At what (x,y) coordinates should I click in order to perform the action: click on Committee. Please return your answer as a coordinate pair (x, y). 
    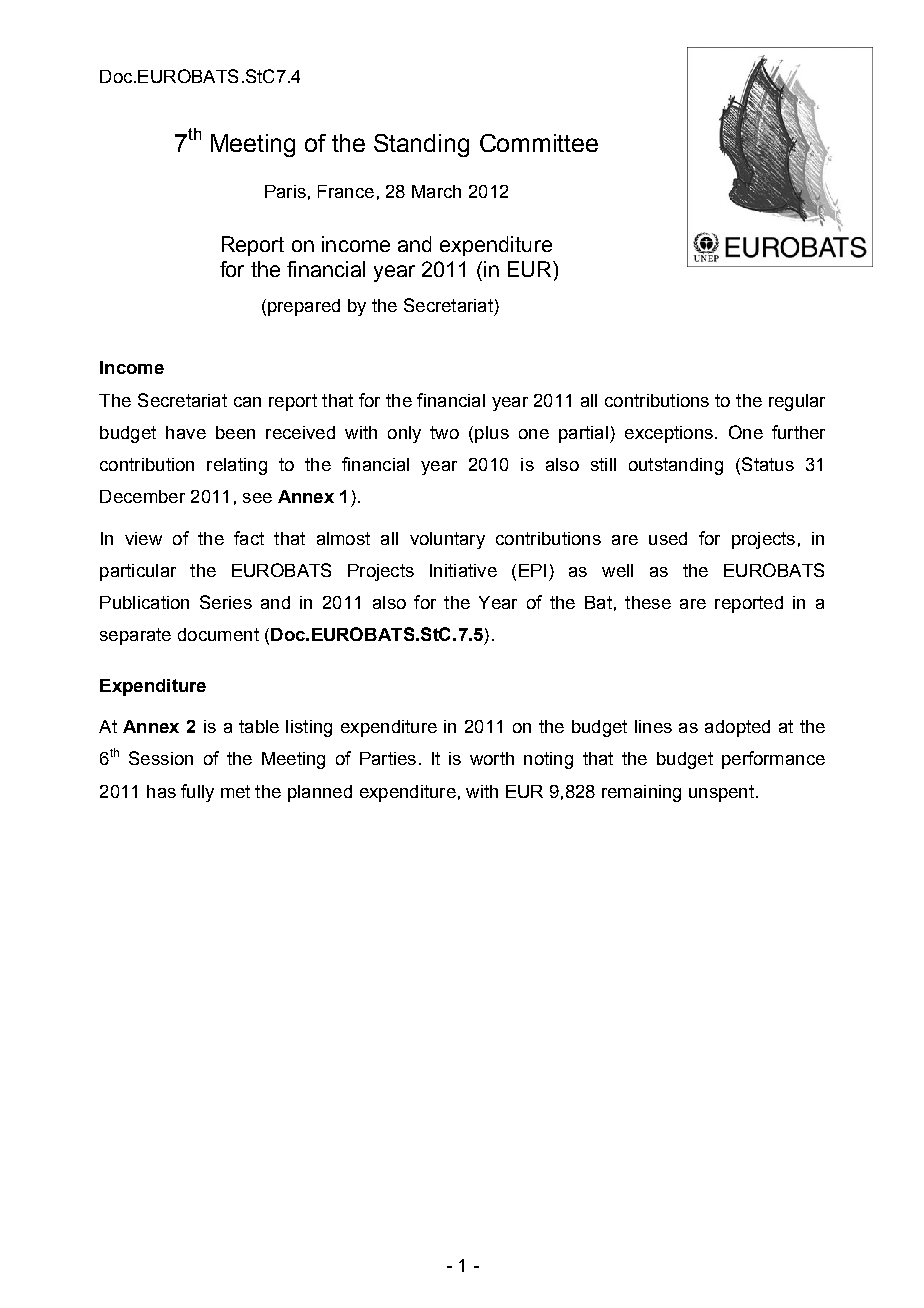
    Looking at the image, I should click on (539, 143).
